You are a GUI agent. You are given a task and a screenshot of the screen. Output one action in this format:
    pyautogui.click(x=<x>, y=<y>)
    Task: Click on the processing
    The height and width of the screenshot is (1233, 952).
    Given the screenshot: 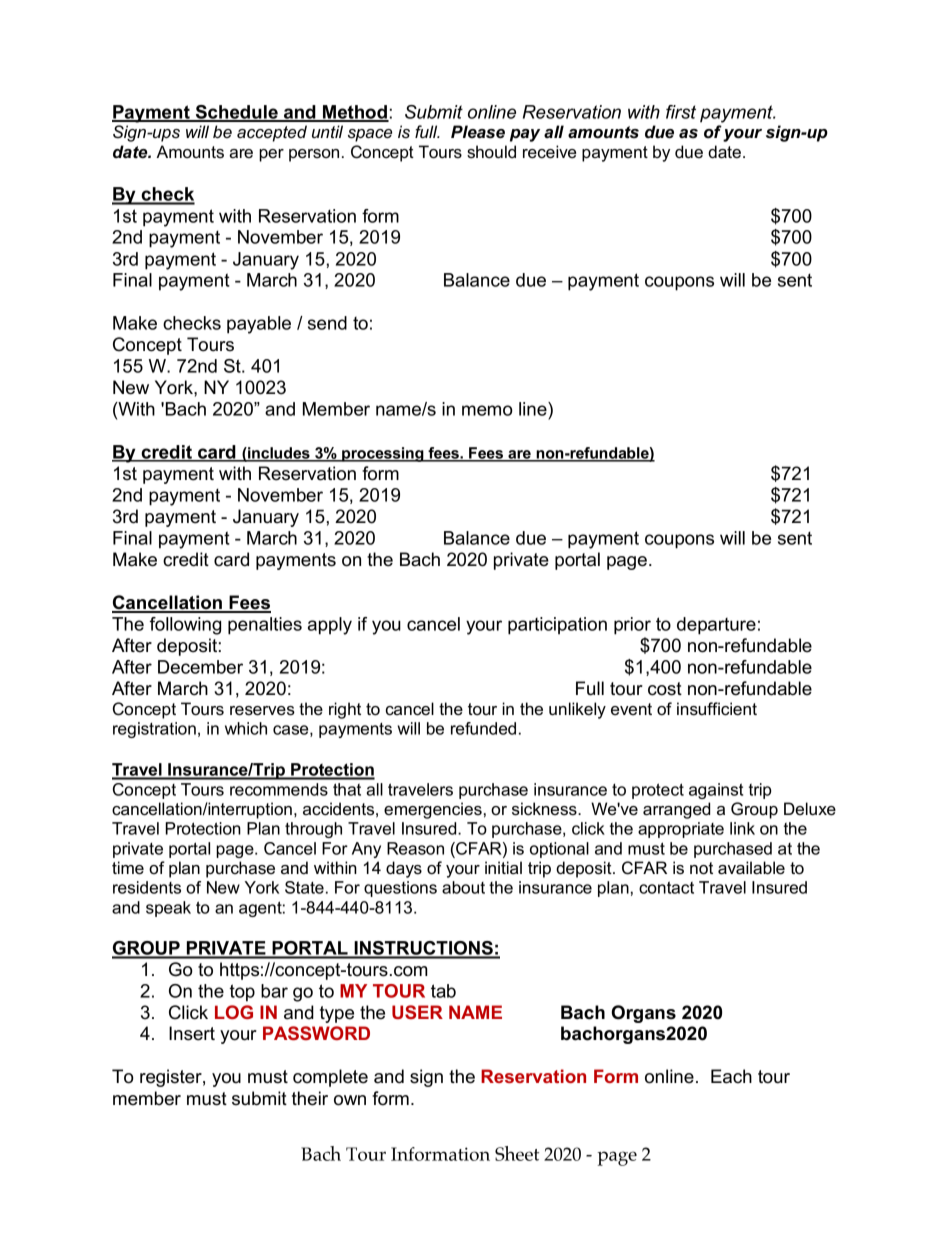 What is the action you would take?
    pyautogui.click(x=383, y=454)
